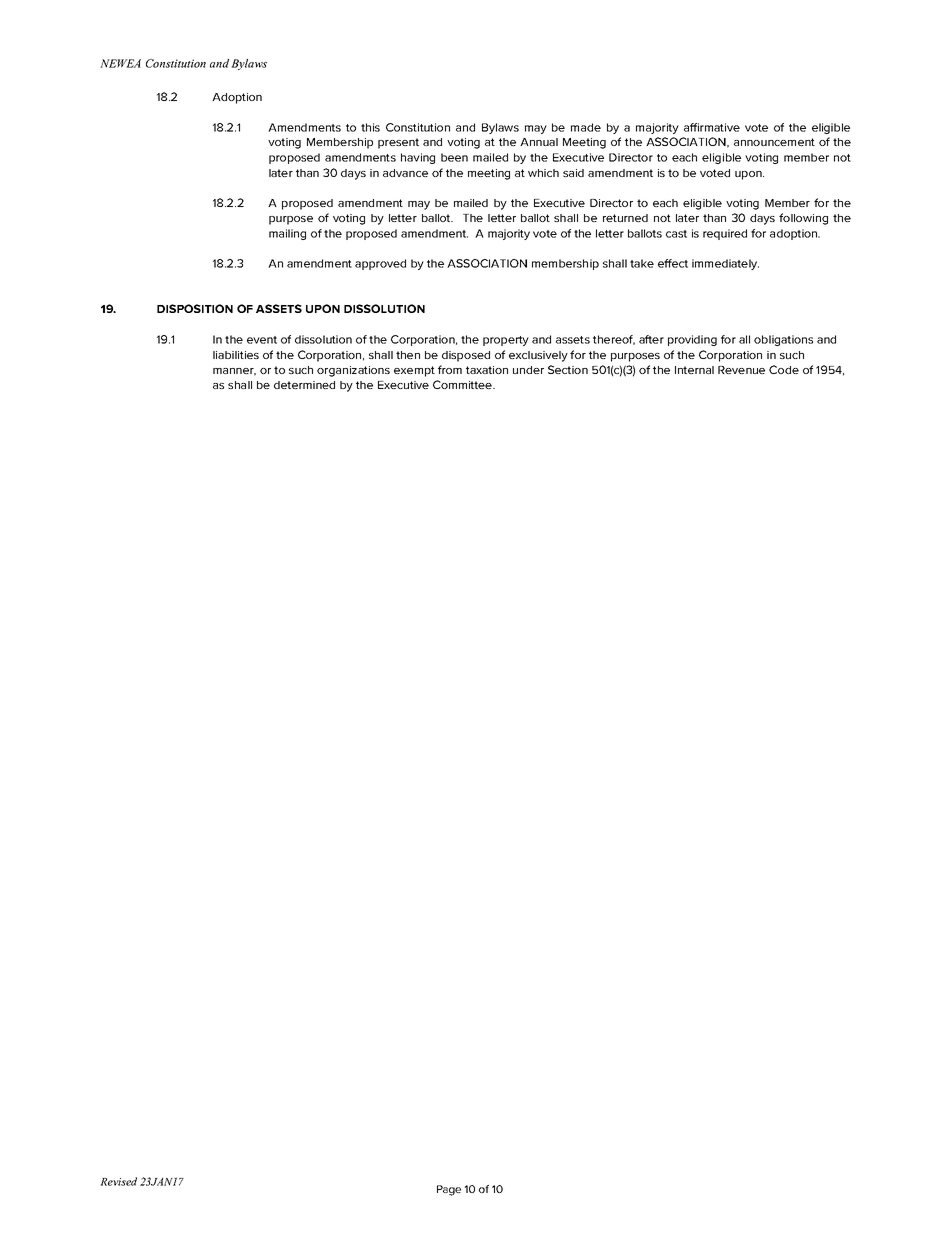 The height and width of the screenshot is (1233, 952). What do you see at coordinates (712, 127) in the screenshot?
I see `affirmative` at bounding box center [712, 127].
